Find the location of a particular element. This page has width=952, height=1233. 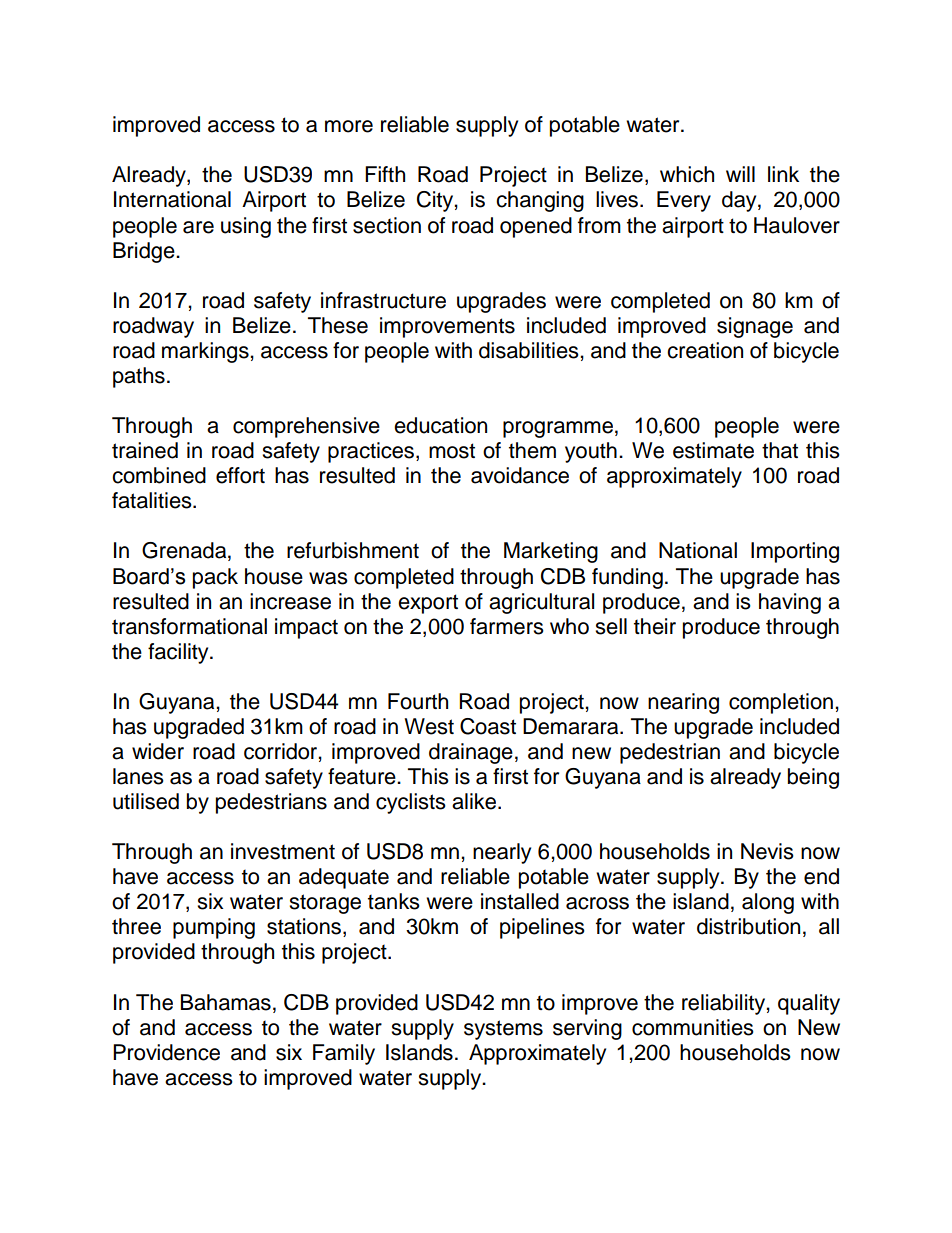

will is located at coordinates (740, 174).
